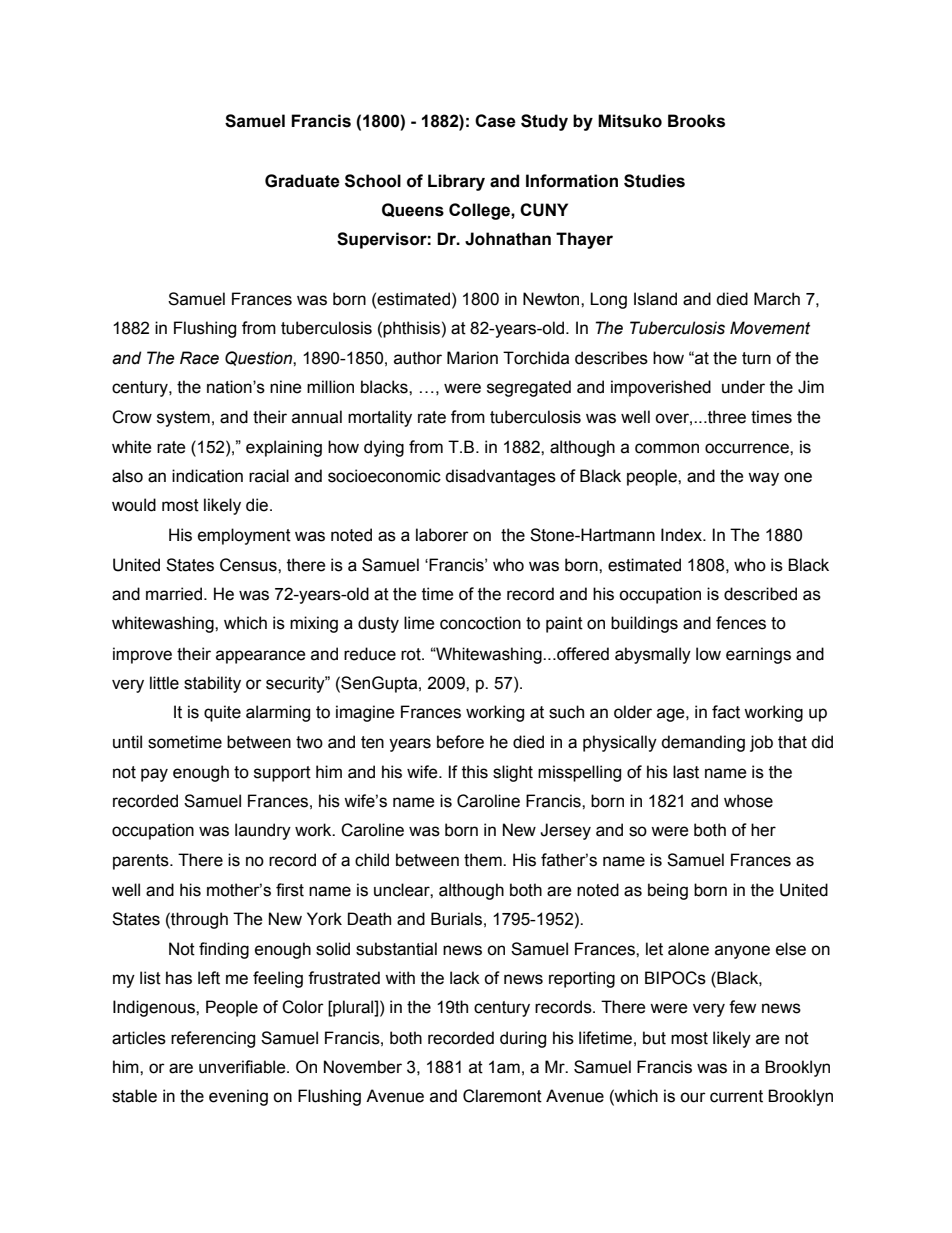  What do you see at coordinates (302, 181) in the document?
I see `Graduate` at bounding box center [302, 181].
